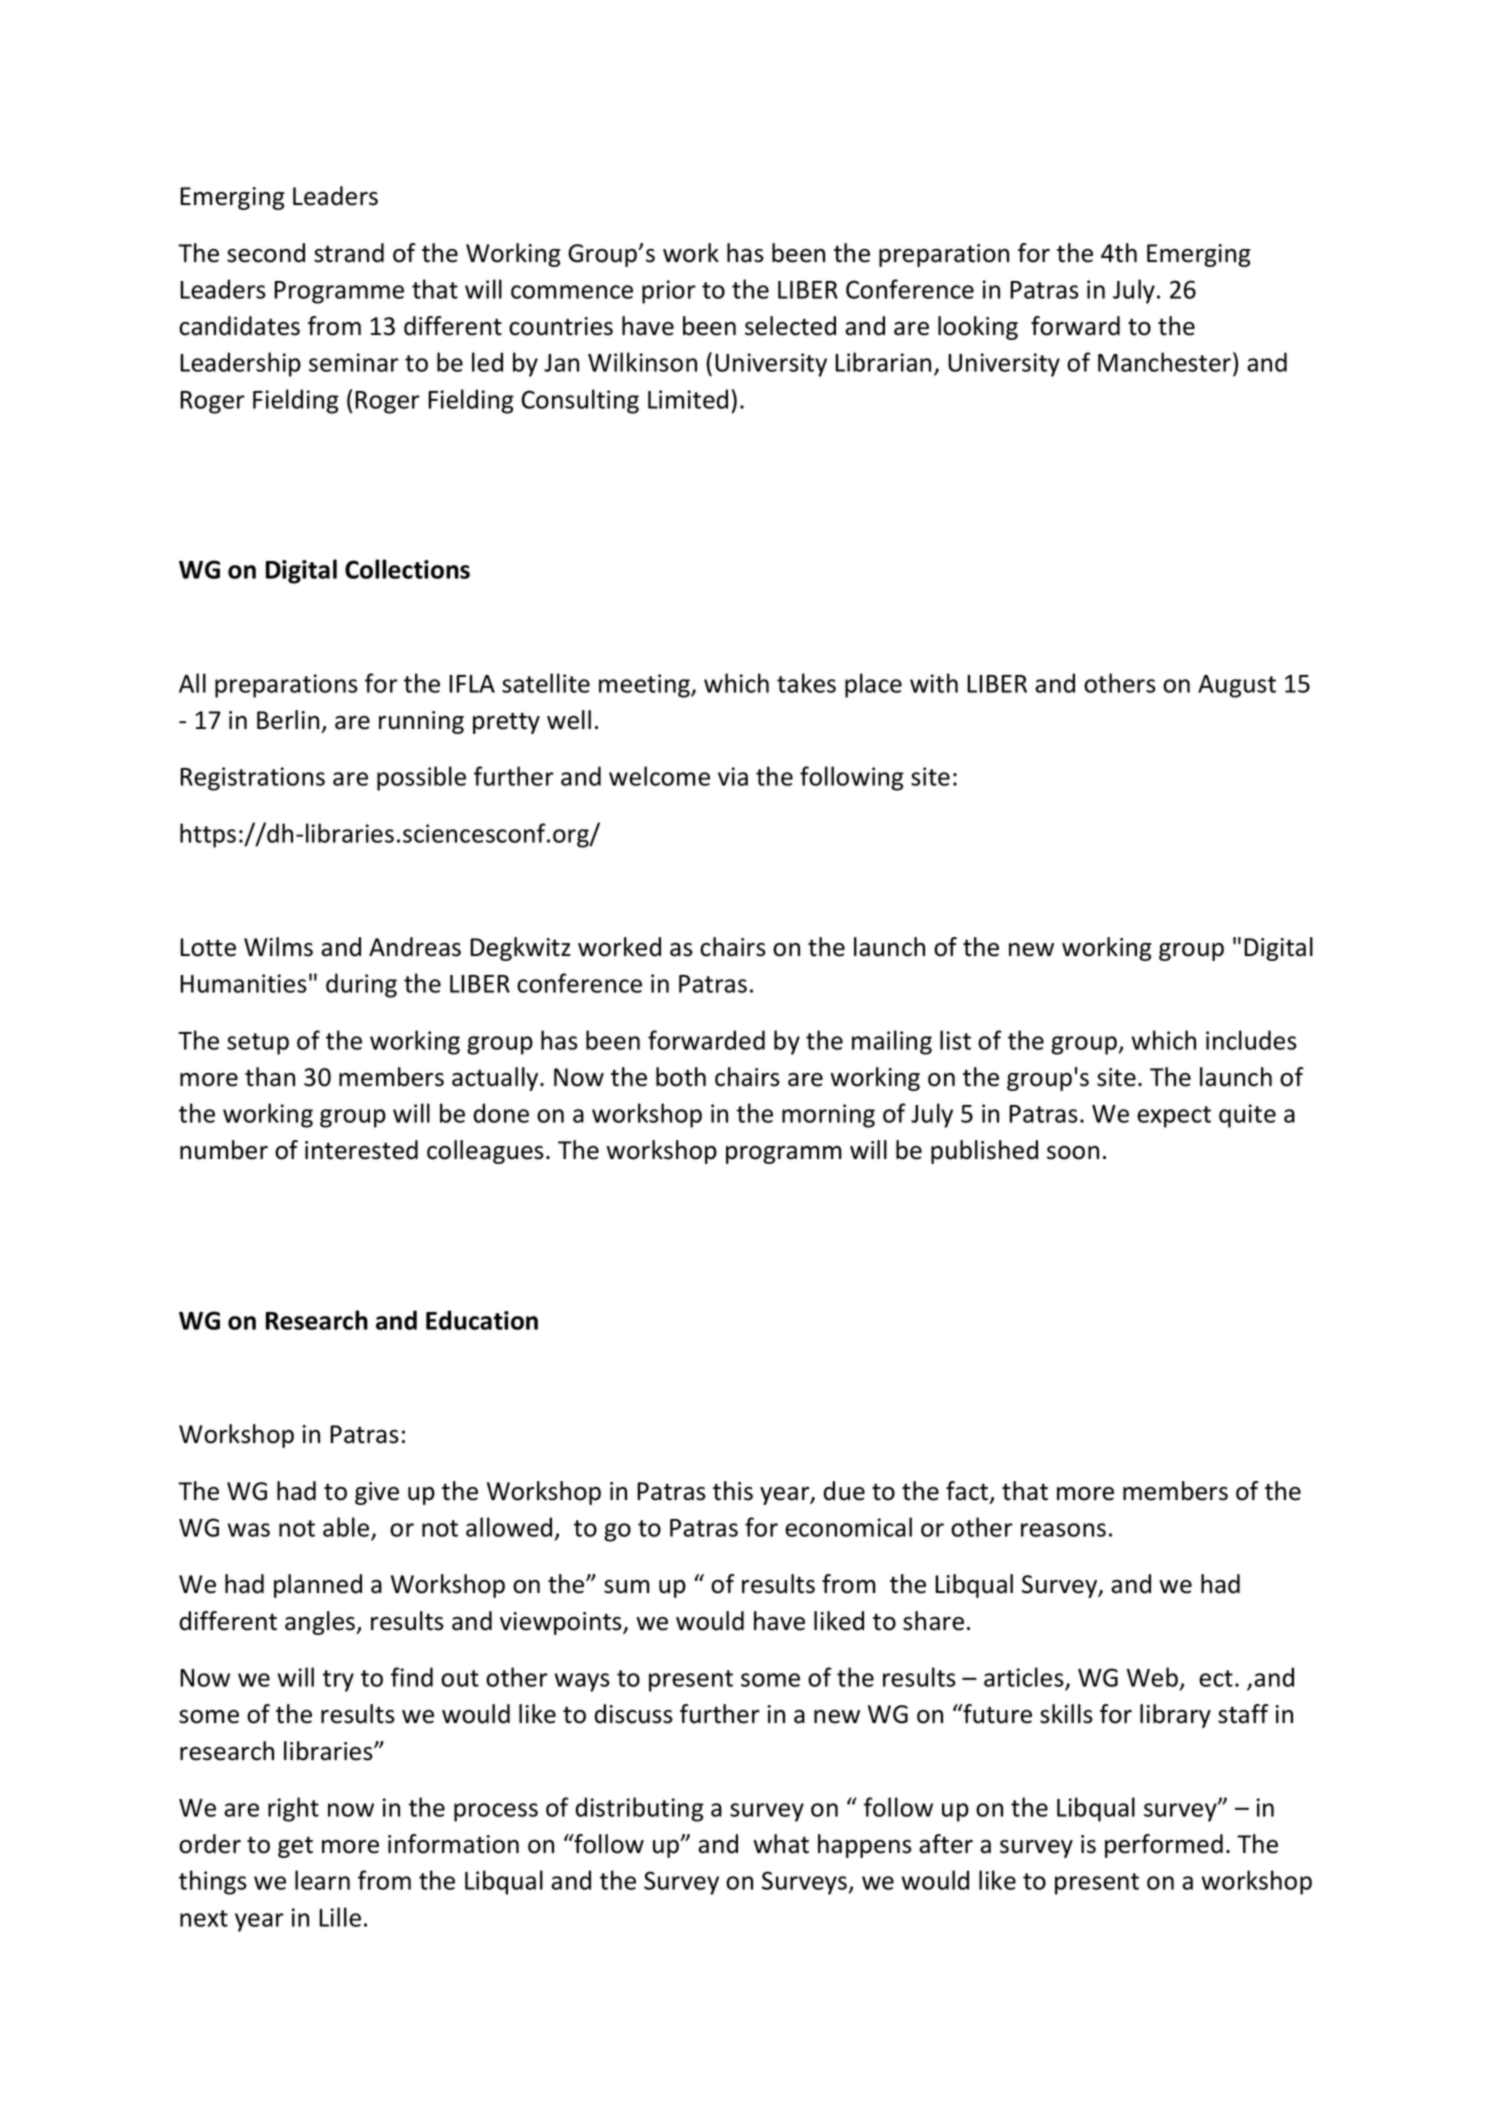 The width and height of the screenshot is (1503, 2126). Describe the element at coordinates (1251, 1040) in the screenshot. I see `includes` at that location.
